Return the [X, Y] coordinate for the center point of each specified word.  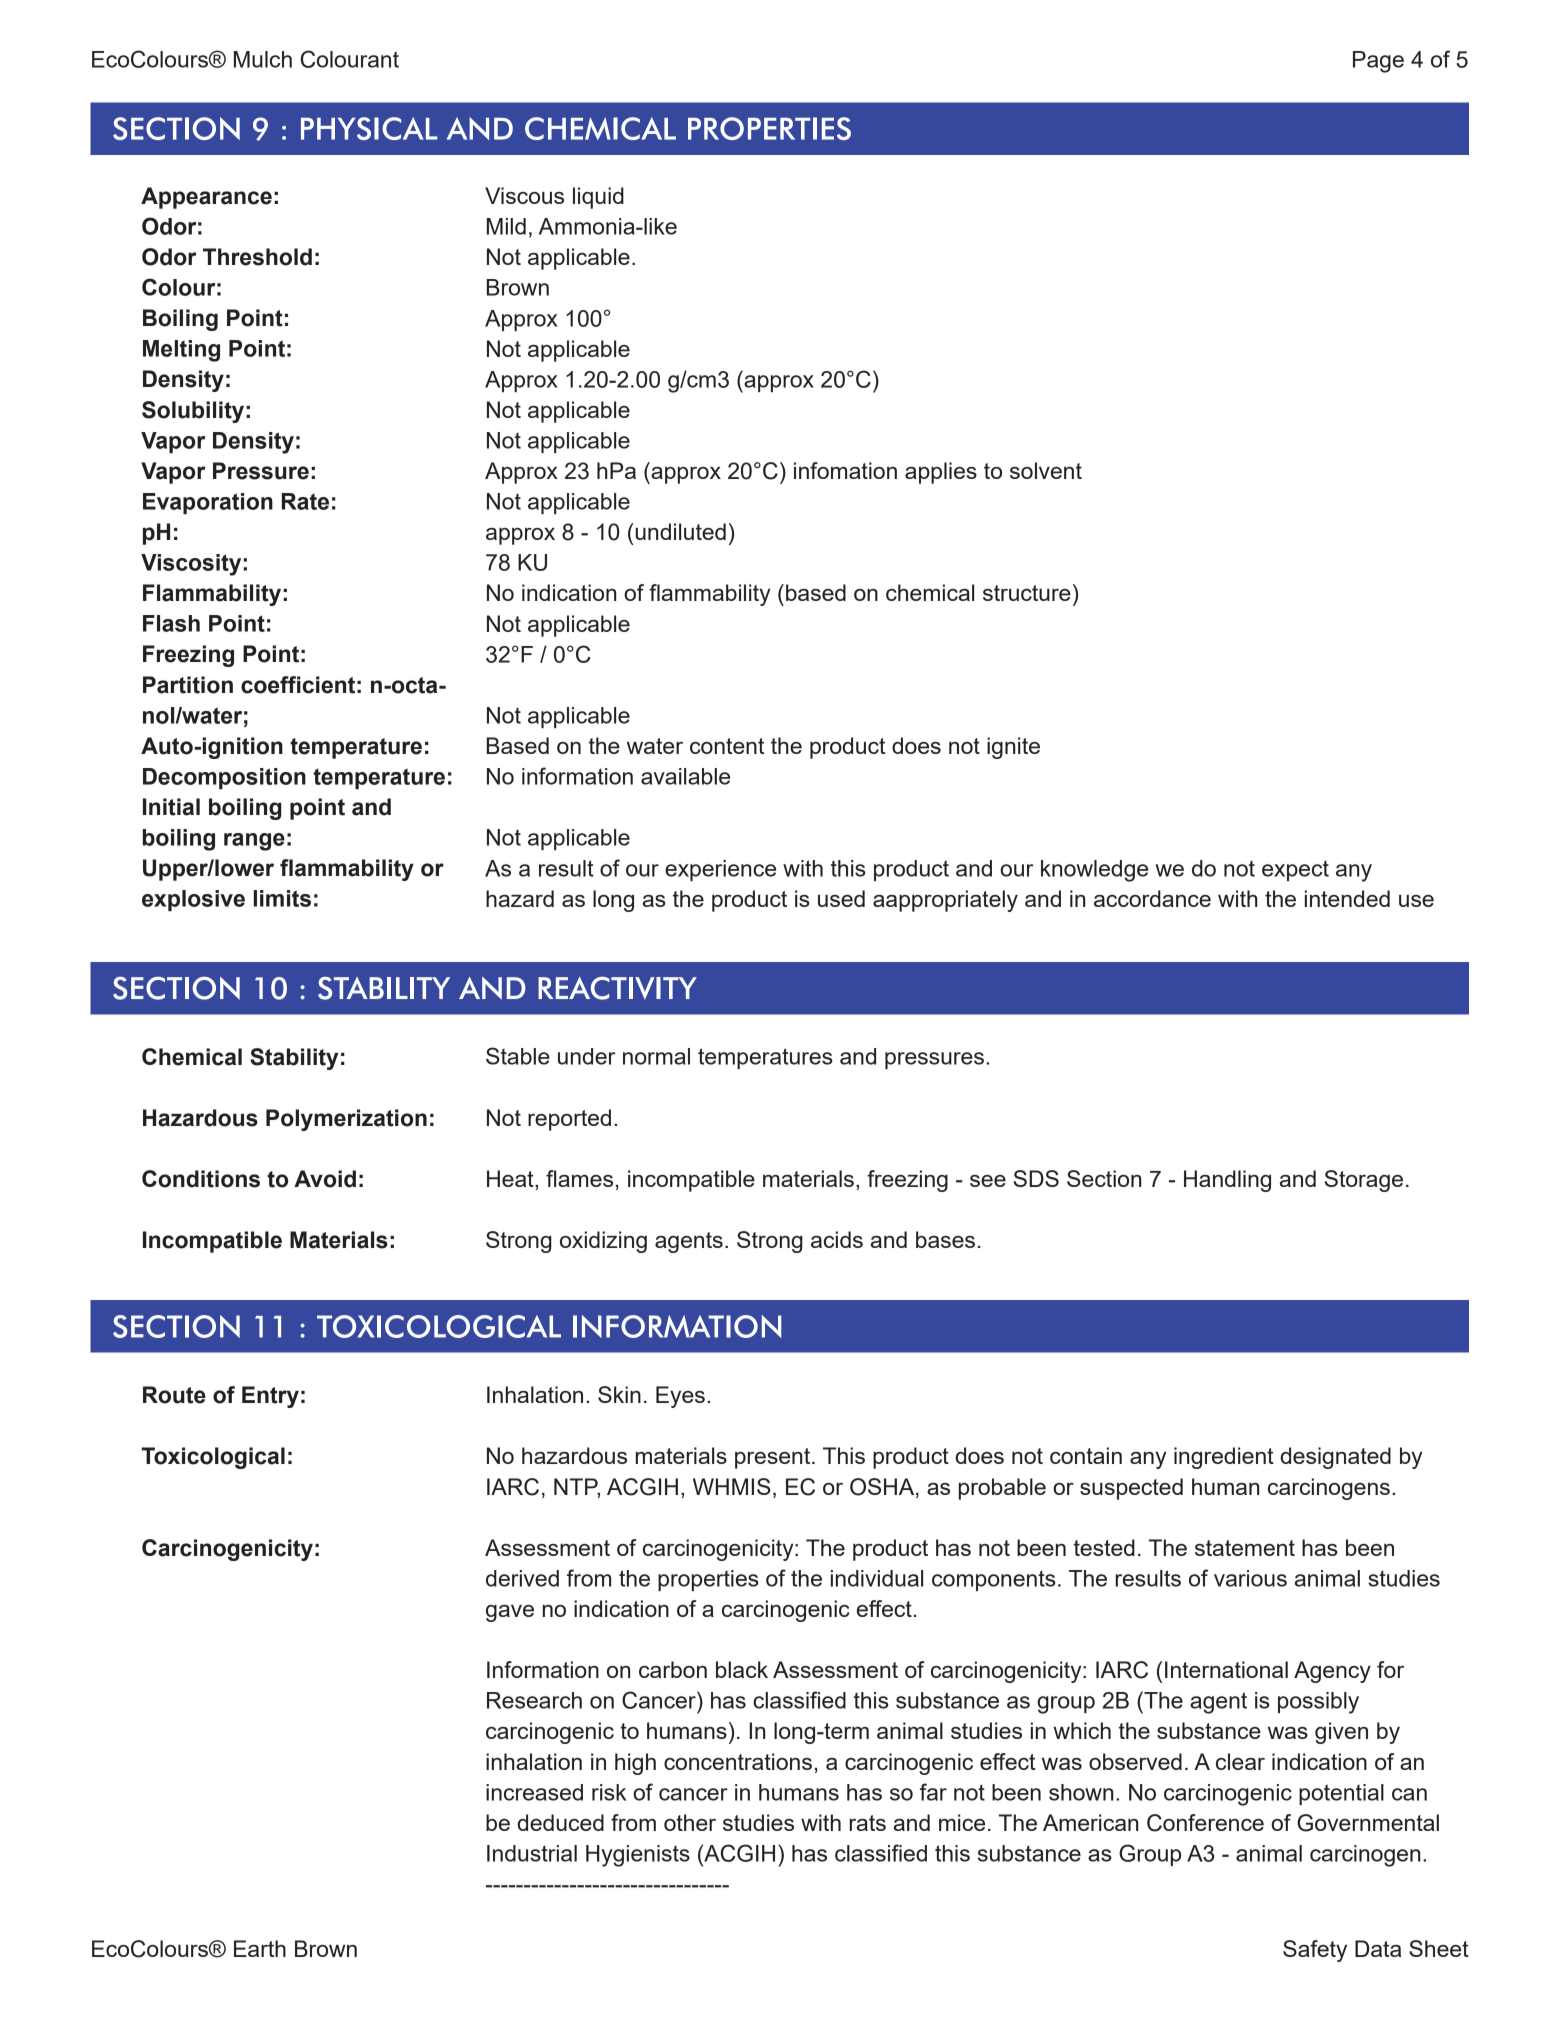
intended [1347, 898]
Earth [260, 1948]
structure [1027, 593]
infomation [845, 470]
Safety [1315, 1951]
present [774, 1458]
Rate [305, 501]
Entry [270, 1397]
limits [282, 898]
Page [1378, 62]
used [841, 898]
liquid [598, 198]
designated [1335, 1458]
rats [868, 1823]
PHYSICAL [369, 128]
